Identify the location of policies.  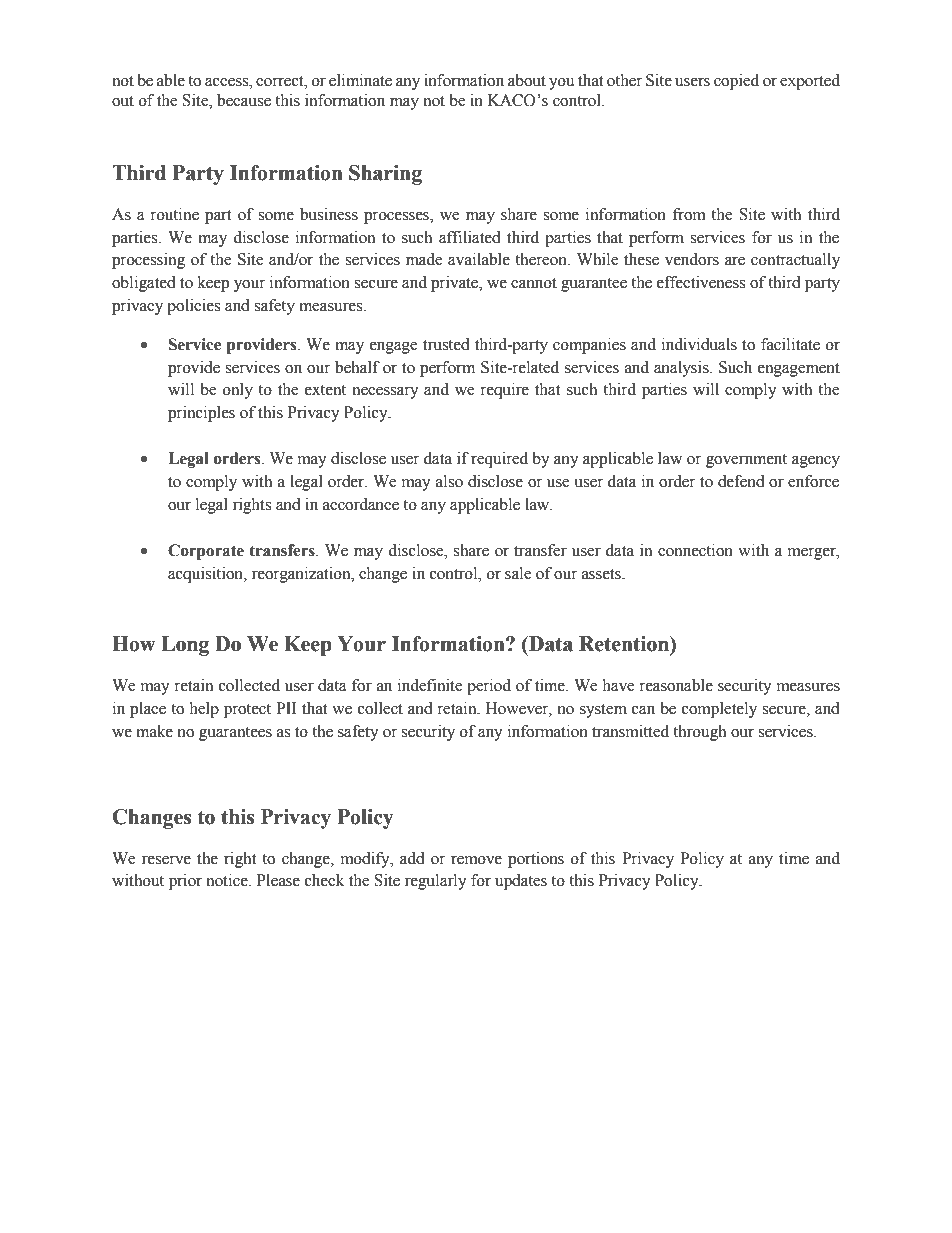
(193, 307).
